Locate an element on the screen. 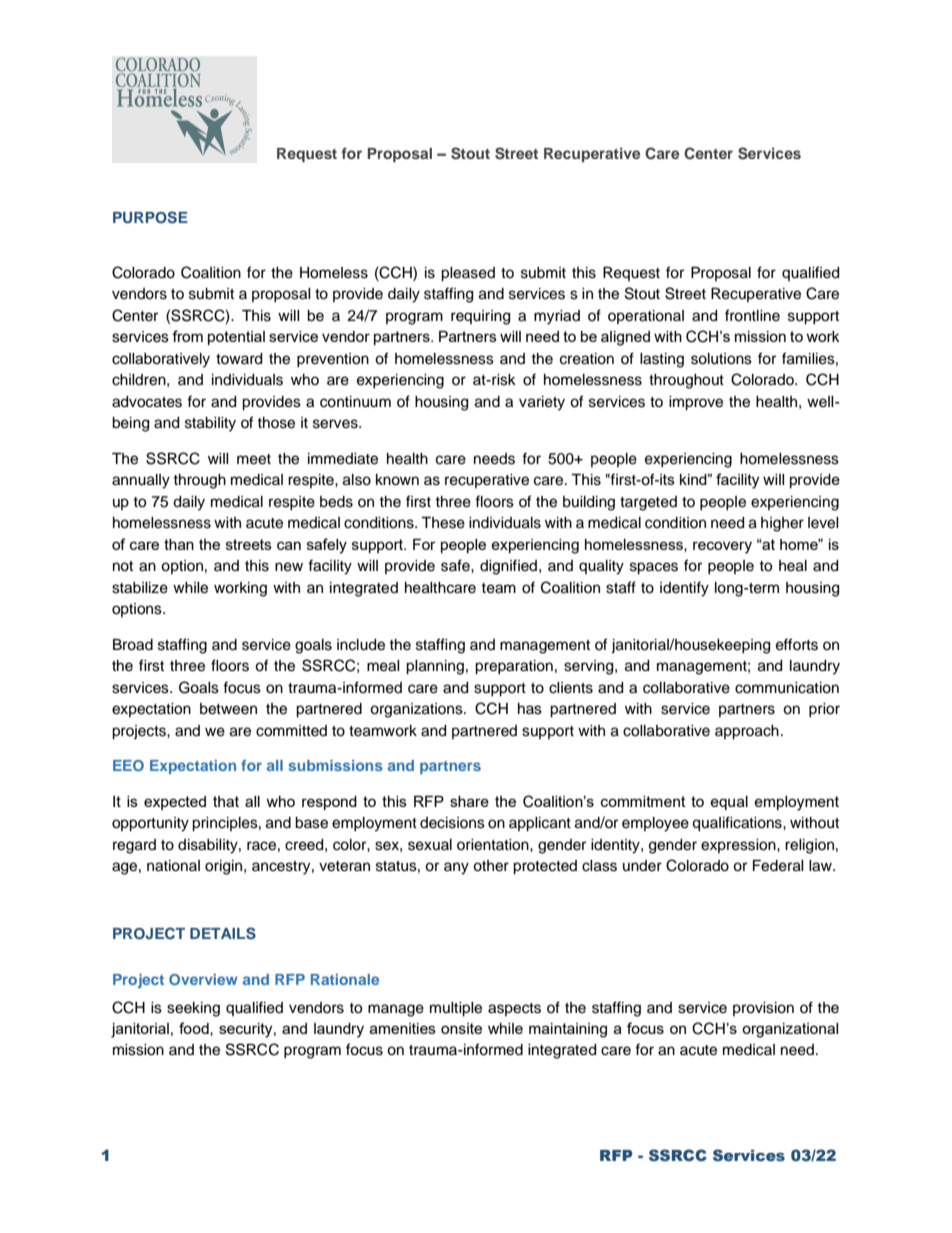 Image resolution: width=952 pixels, height=1233 pixels. These is located at coordinates (443, 523).
